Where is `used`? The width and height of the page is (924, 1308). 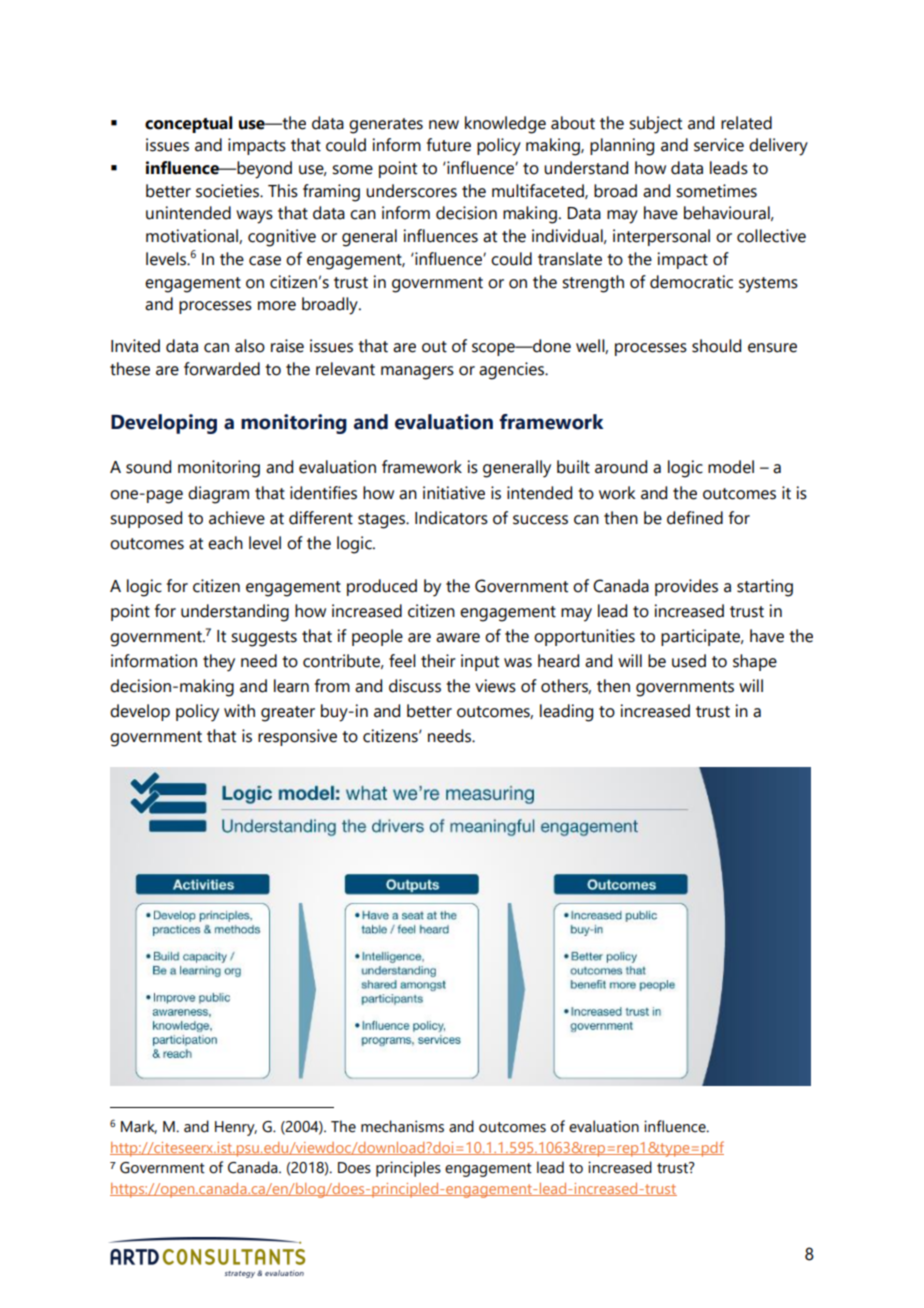 used is located at coordinates (689, 661).
